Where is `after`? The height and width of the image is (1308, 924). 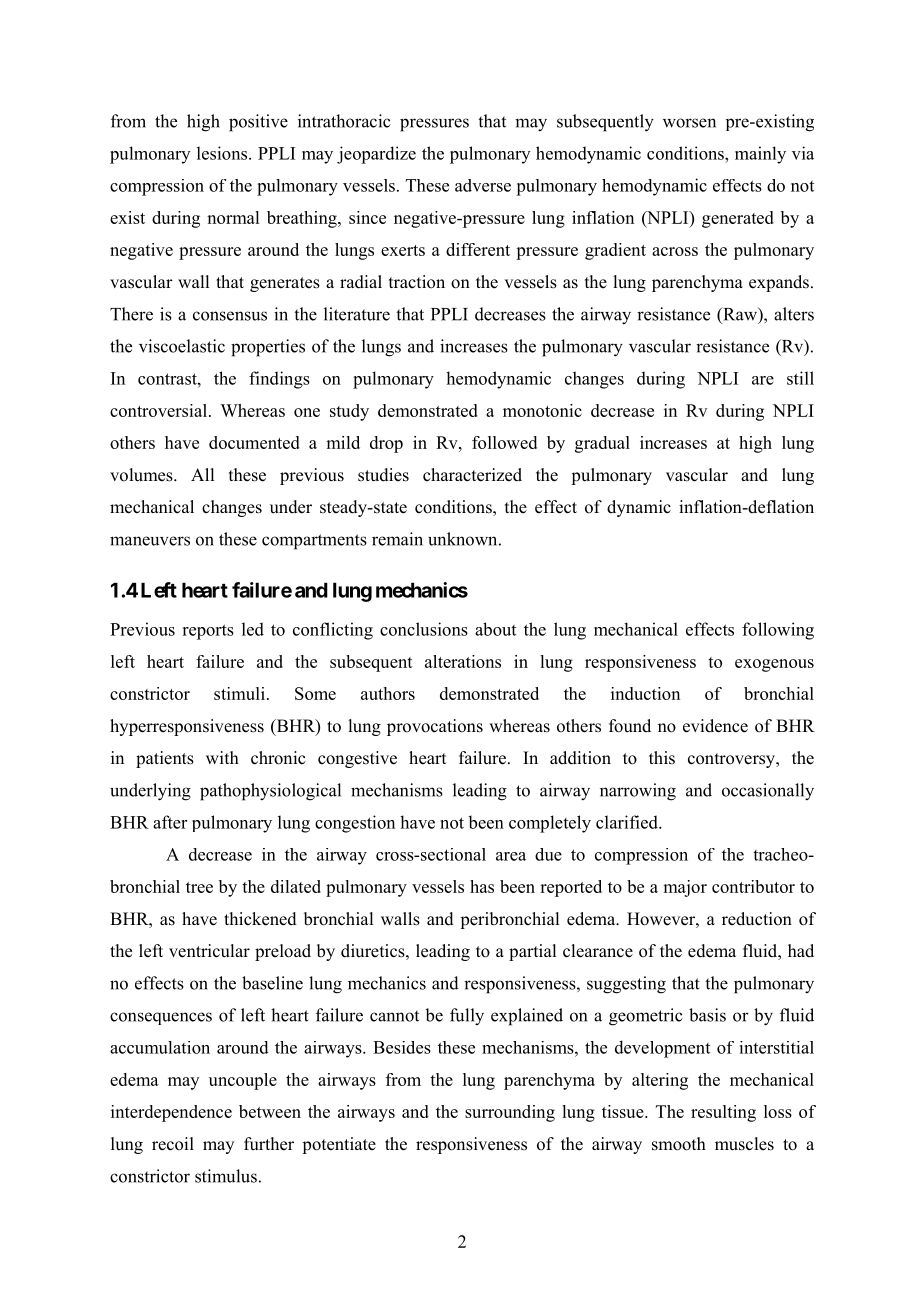
after is located at coordinates (170, 822).
